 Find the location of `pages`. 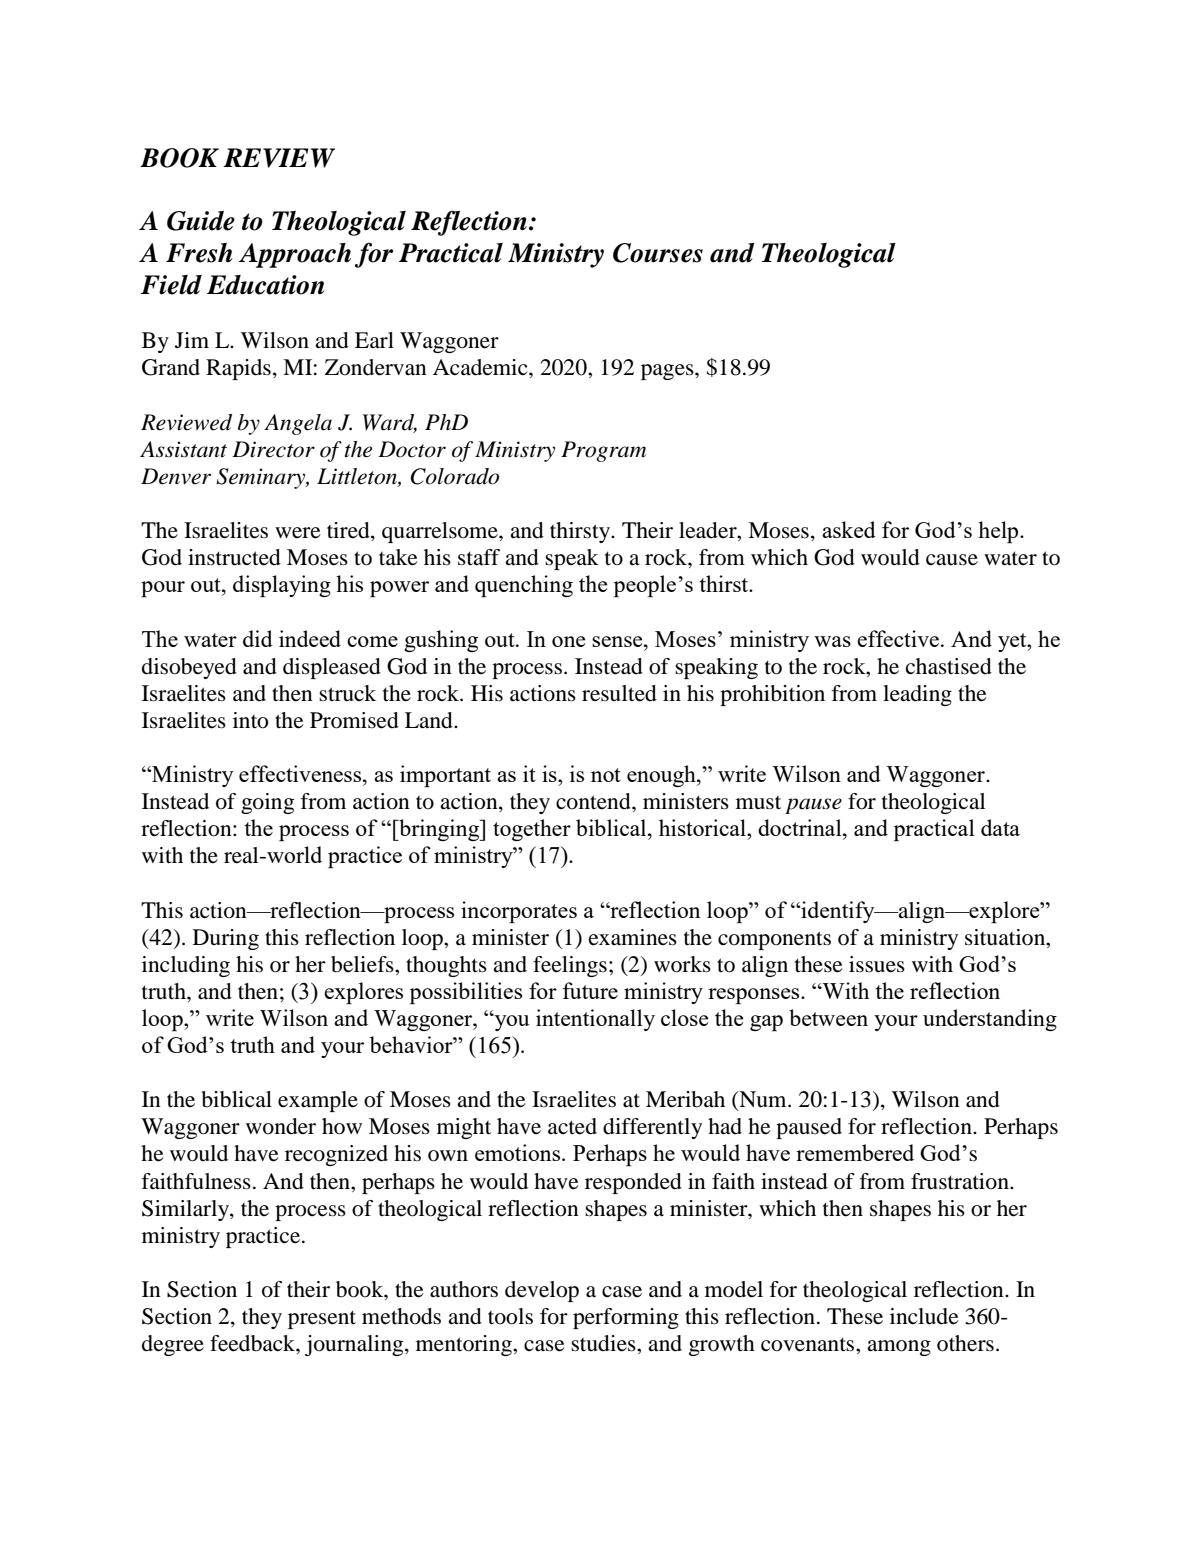

pages is located at coordinates (668, 372).
